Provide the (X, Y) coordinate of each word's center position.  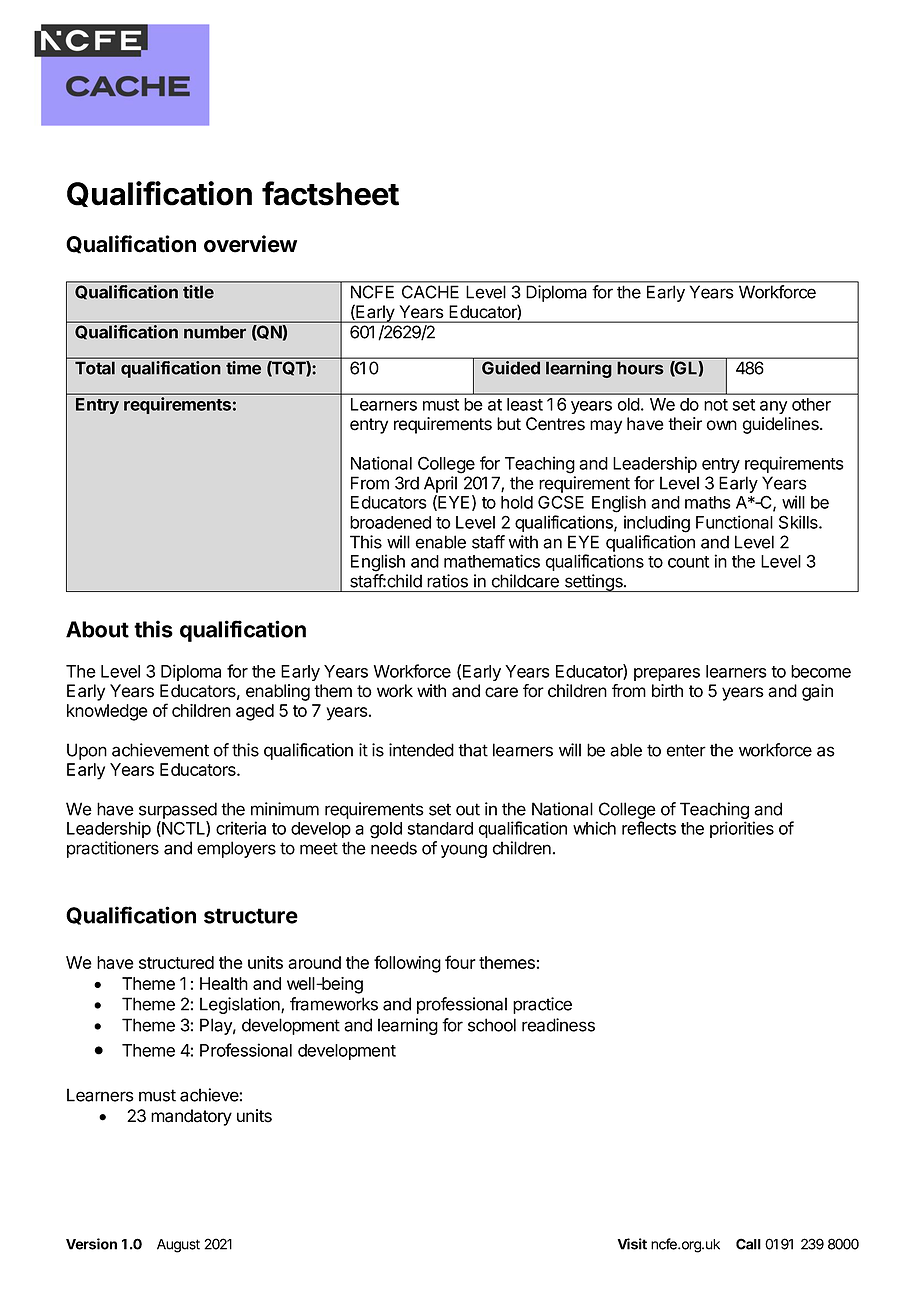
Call (748, 1244)
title (198, 291)
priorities (742, 829)
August (178, 1246)
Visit (632, 1244)
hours (640, 368)
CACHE (430, 292)
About (97, 629)
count (688, 562)
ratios (447, 581)
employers (236, 849)
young (464, 851)
